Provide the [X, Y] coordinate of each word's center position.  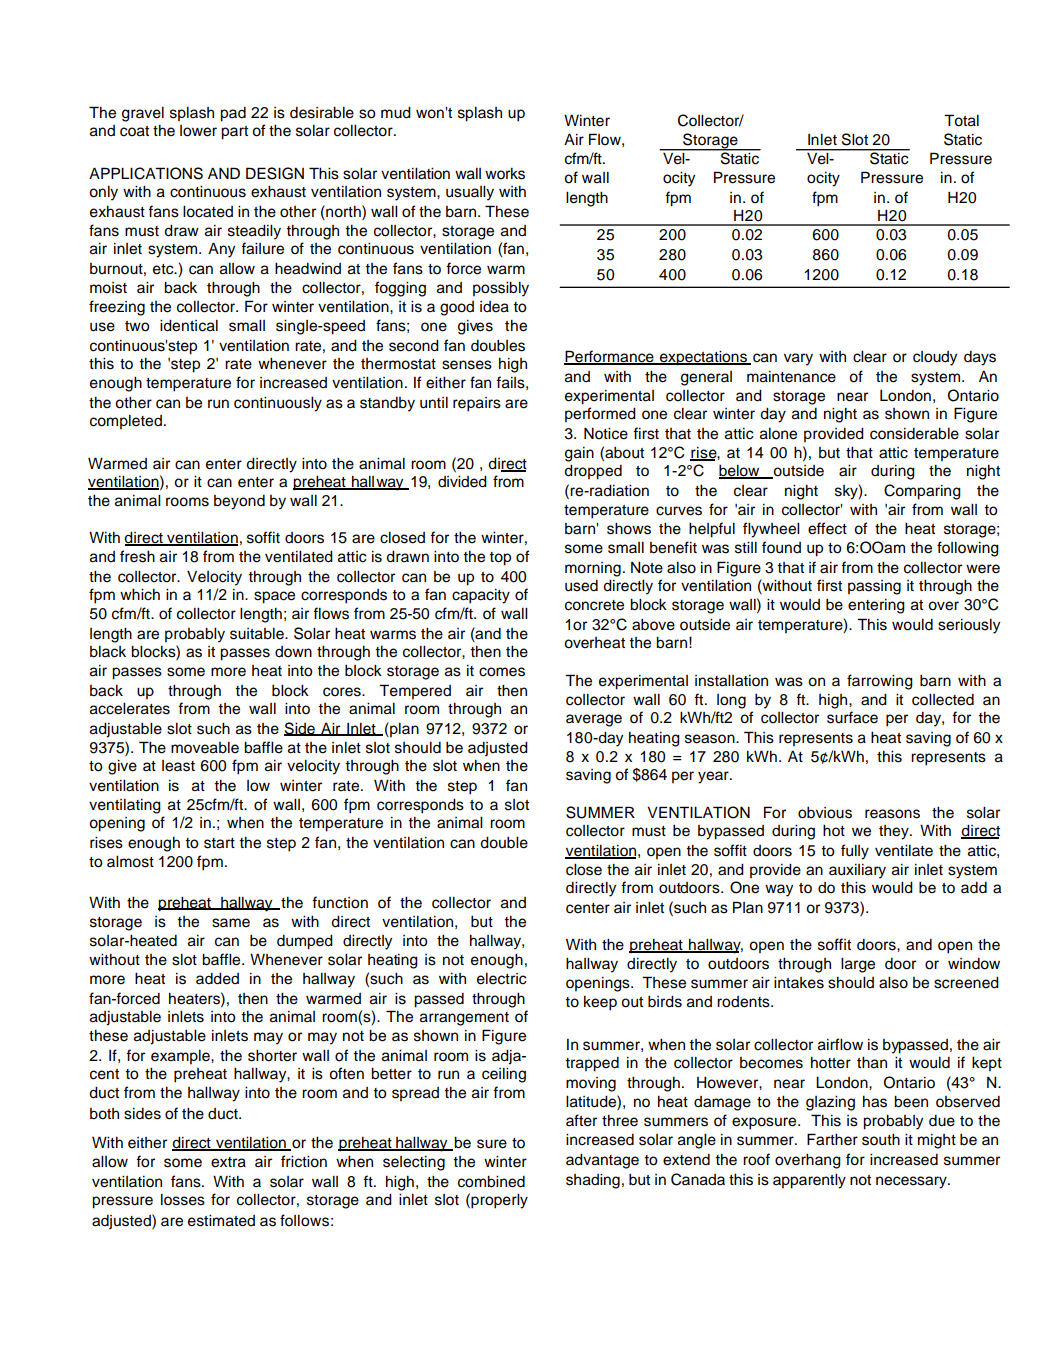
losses [183, 1200]
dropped [593, 472]
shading [593, 1181]
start [219, 843]
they [895, 832]
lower [198, 131]
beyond [239, 502]
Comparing [922, 492]
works [505, 174]
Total [961, 120]
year [714, 777]
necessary [912, 1182]
